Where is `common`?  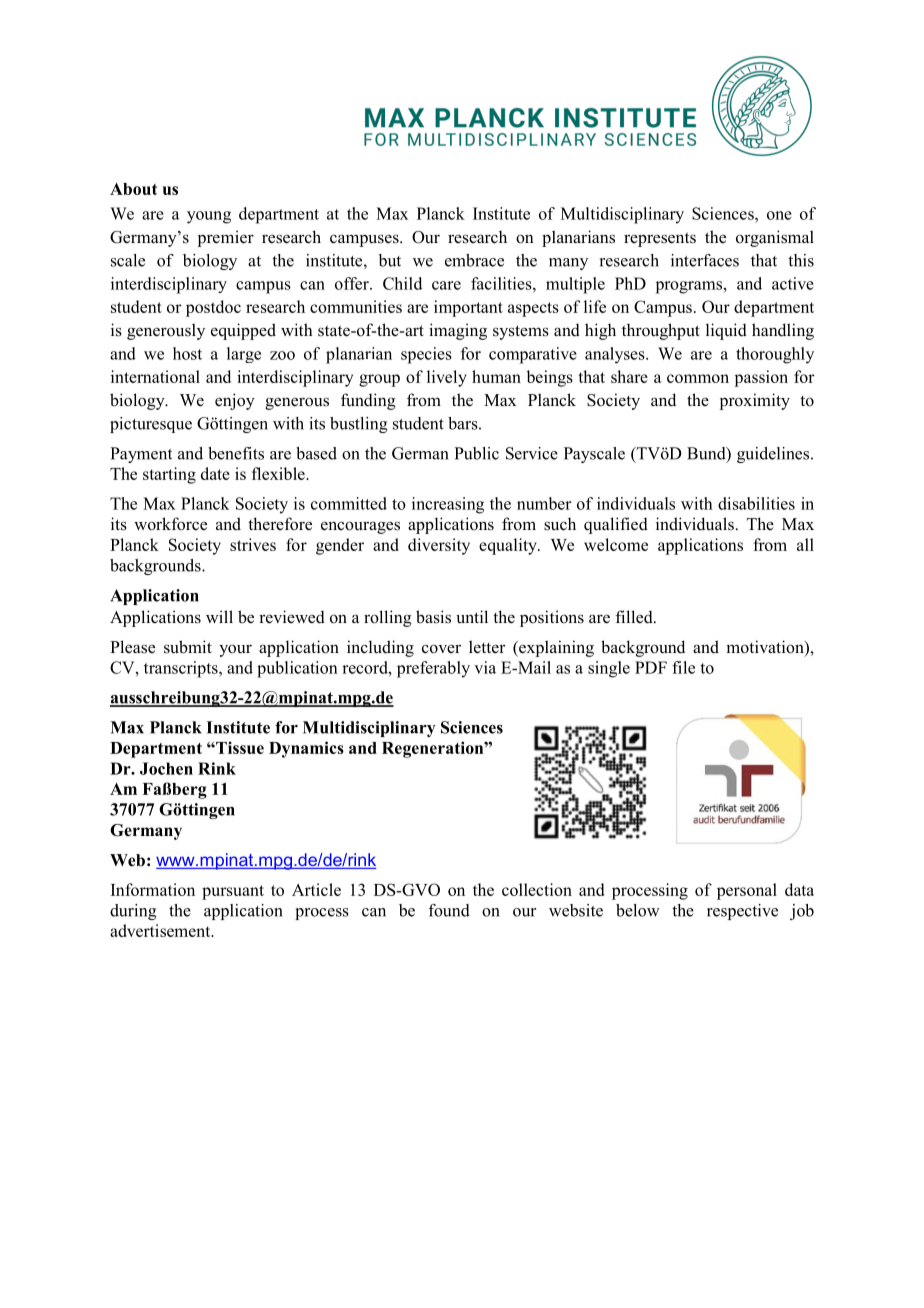
common is located at coordinates (698, 378).
